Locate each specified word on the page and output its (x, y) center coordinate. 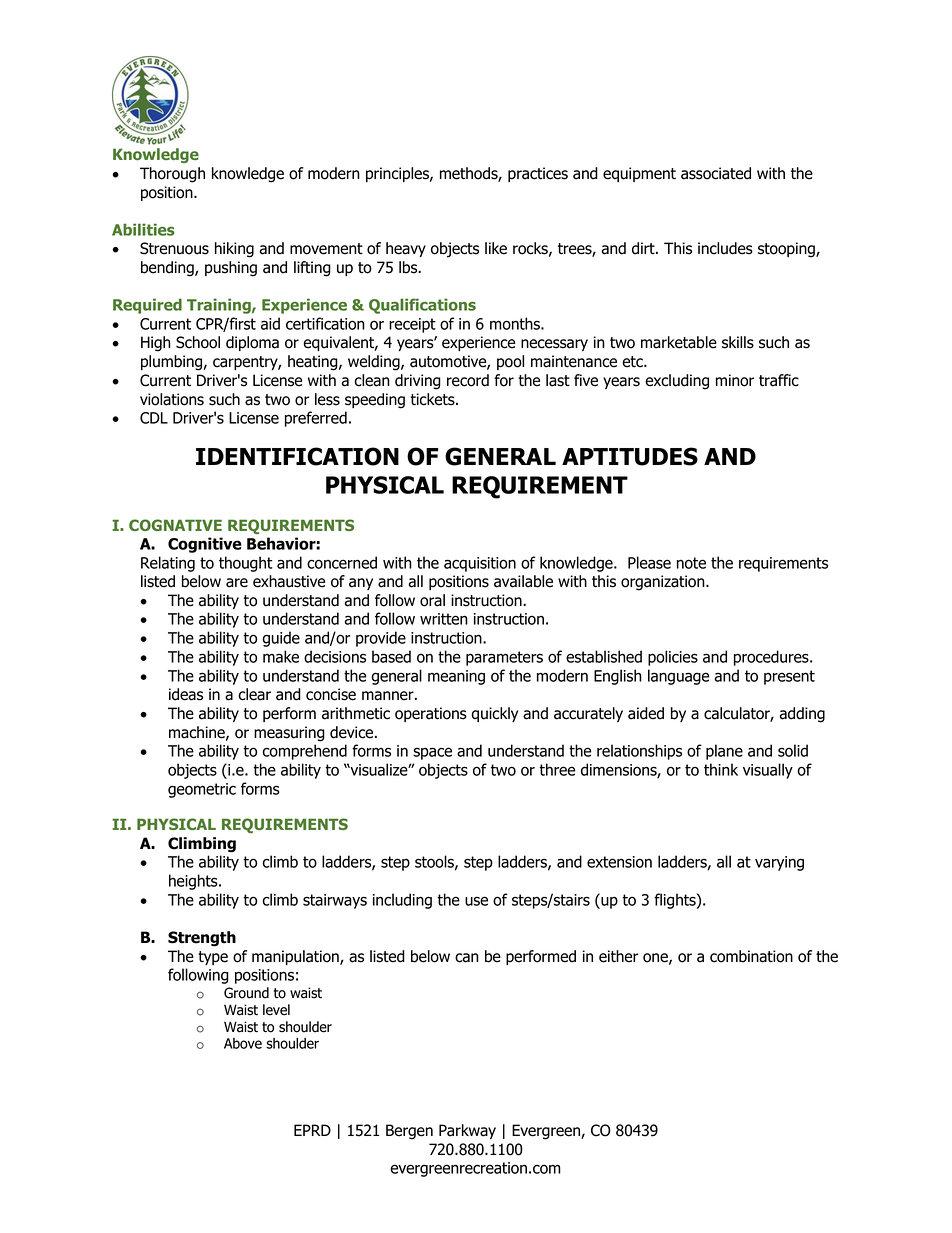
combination (751, 956)
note (691, 563)
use (476, 901)
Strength (202, 939)
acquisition (480, 564)
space (432, 753)
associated (716, 173)
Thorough (172, 175)
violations (172, 399)
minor (735, 380)
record (468, 380)
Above (243, 1043)
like (496, 248)
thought (245, 564)
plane (724, 752)
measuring (289, 734)
